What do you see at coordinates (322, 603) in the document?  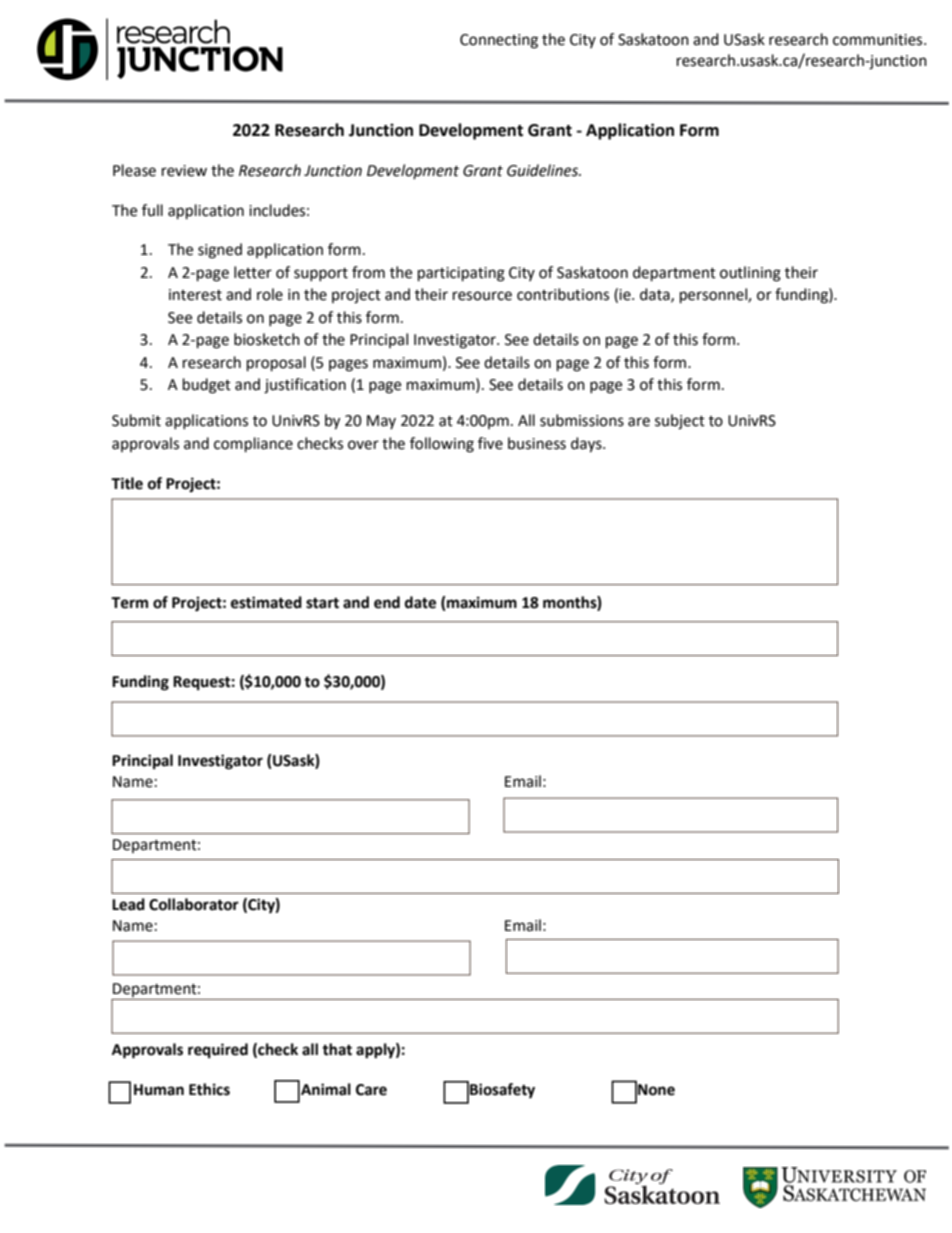 I see `start` at bounding box center [322, 603].
